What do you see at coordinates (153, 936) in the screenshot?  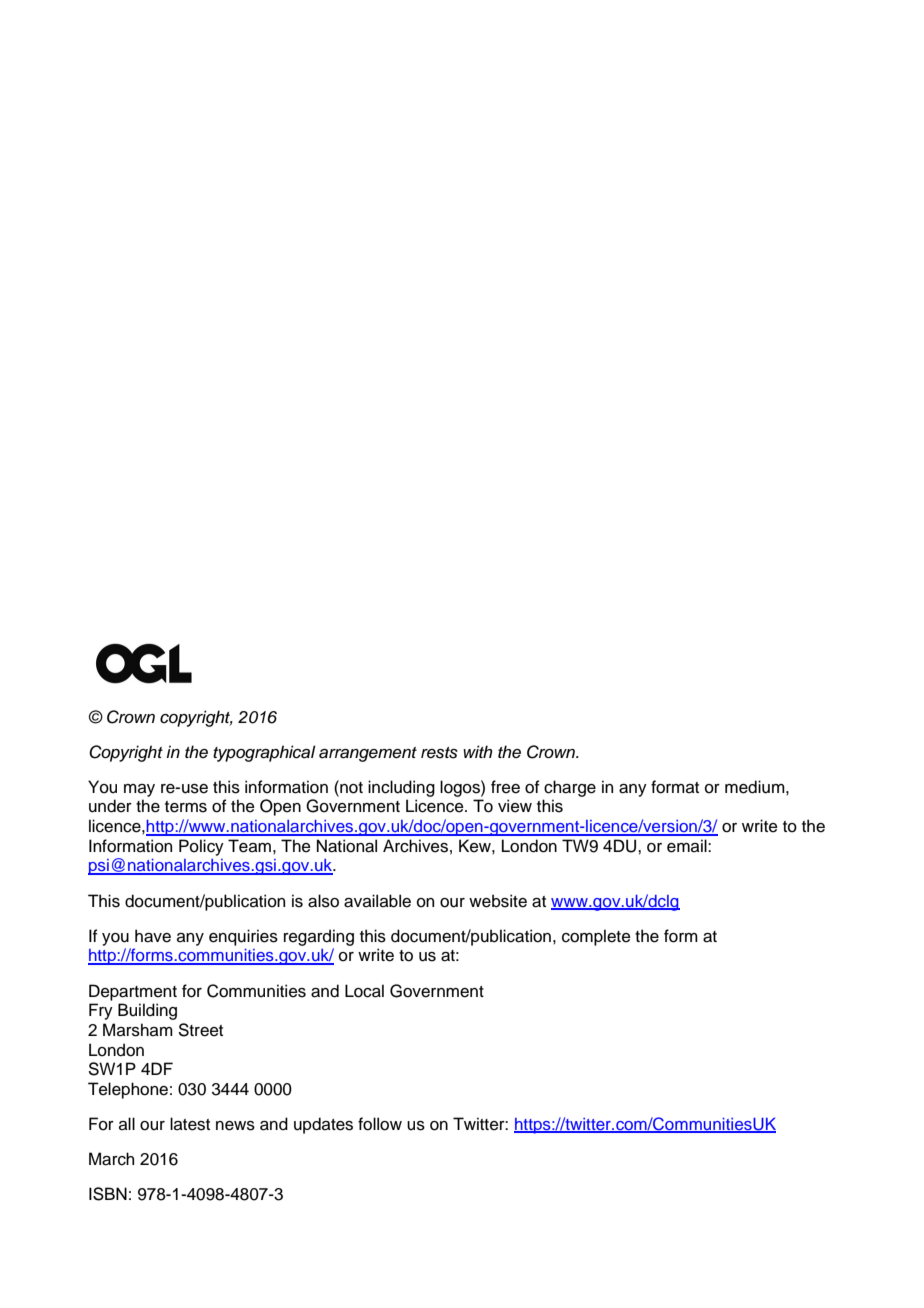 I see `have` at bounding box center [153, 936].
